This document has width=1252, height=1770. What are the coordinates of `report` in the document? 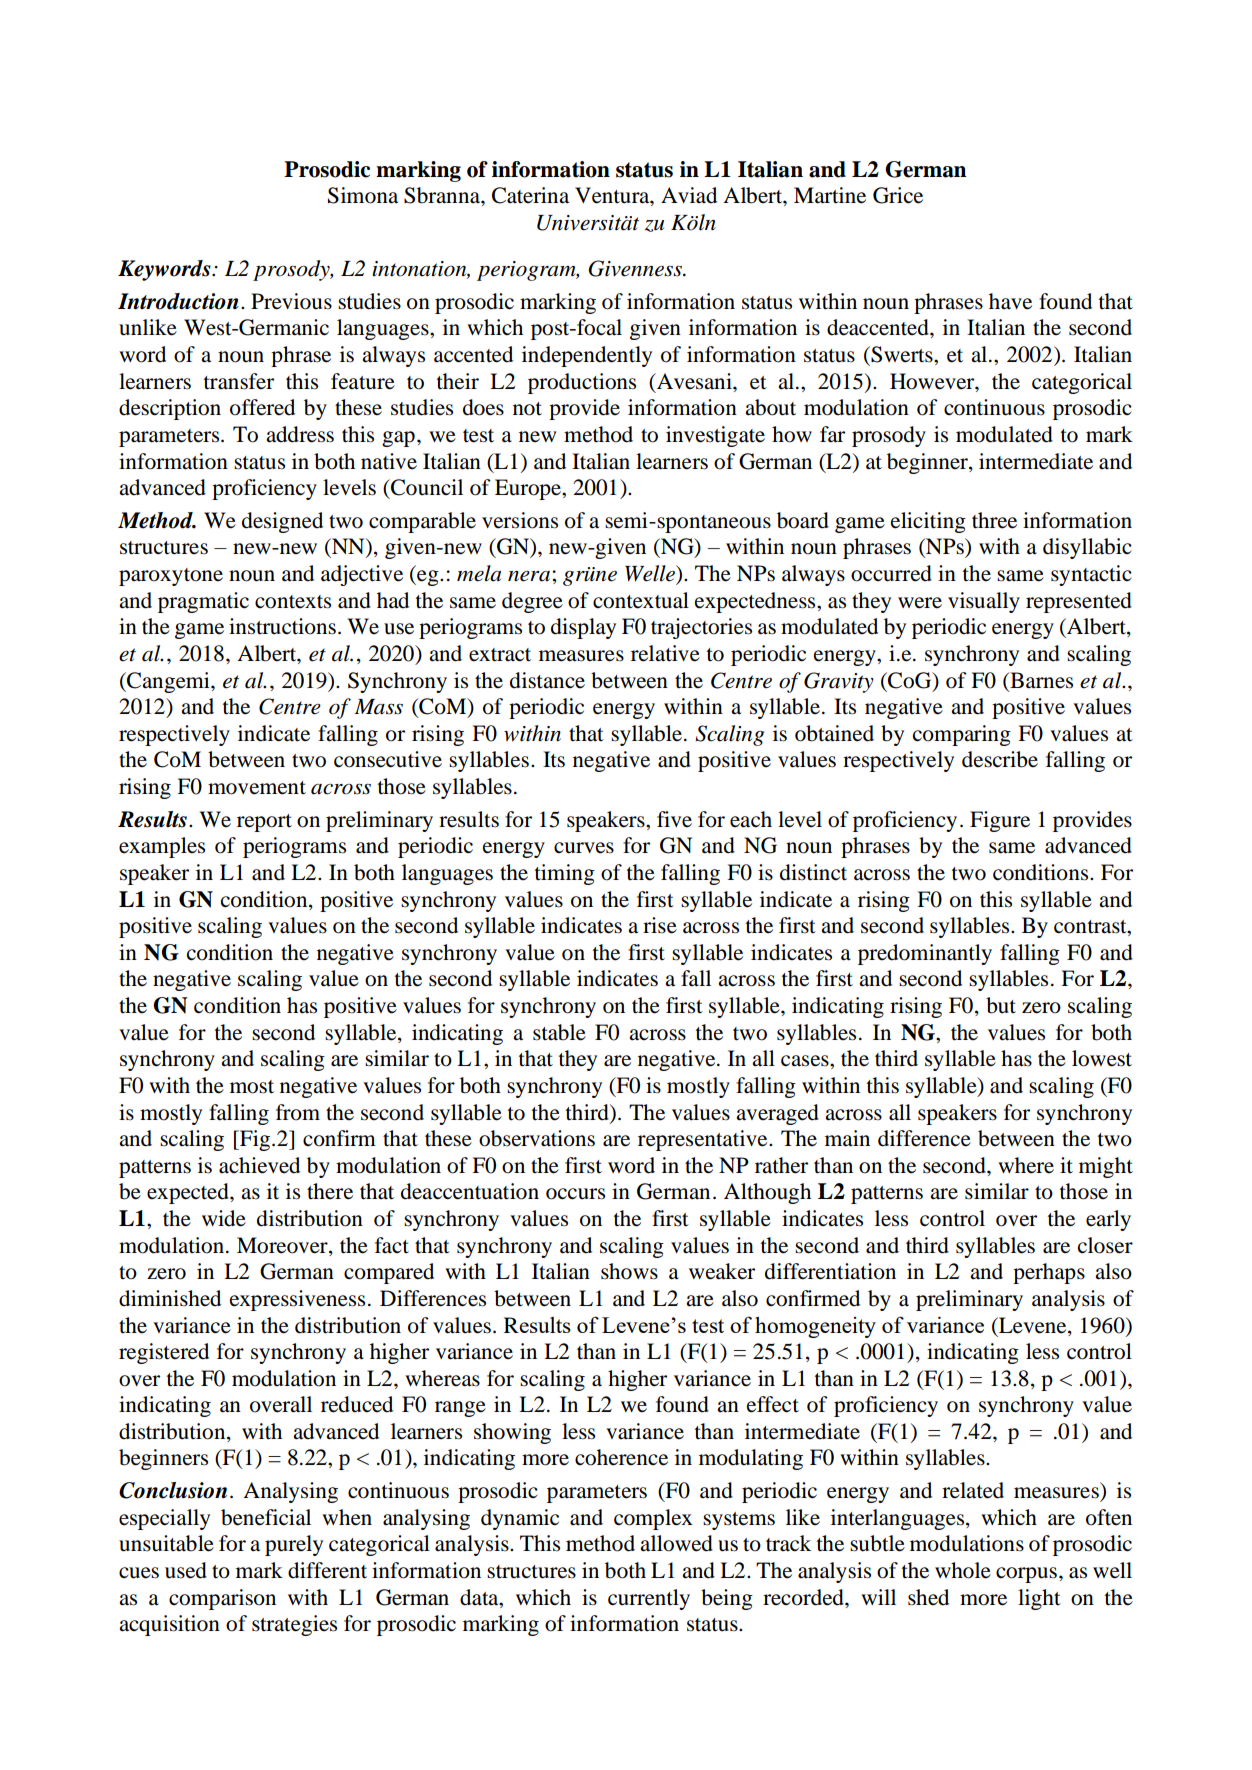 It's located at (264, 823).
